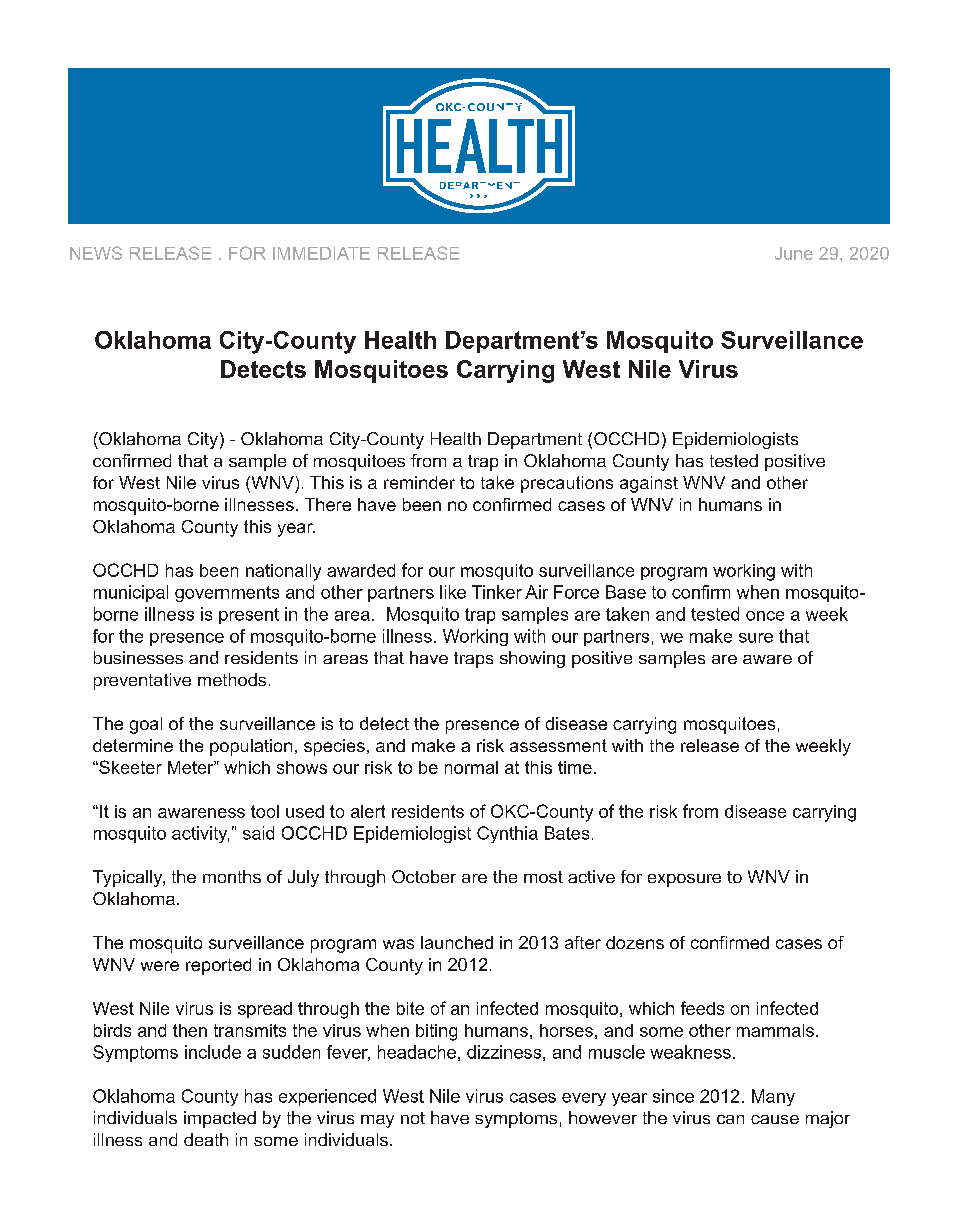 The width and height of the image is (958, 1232). Describe the element at coordinates (591, 876) in the image. I see `active` at that location.
